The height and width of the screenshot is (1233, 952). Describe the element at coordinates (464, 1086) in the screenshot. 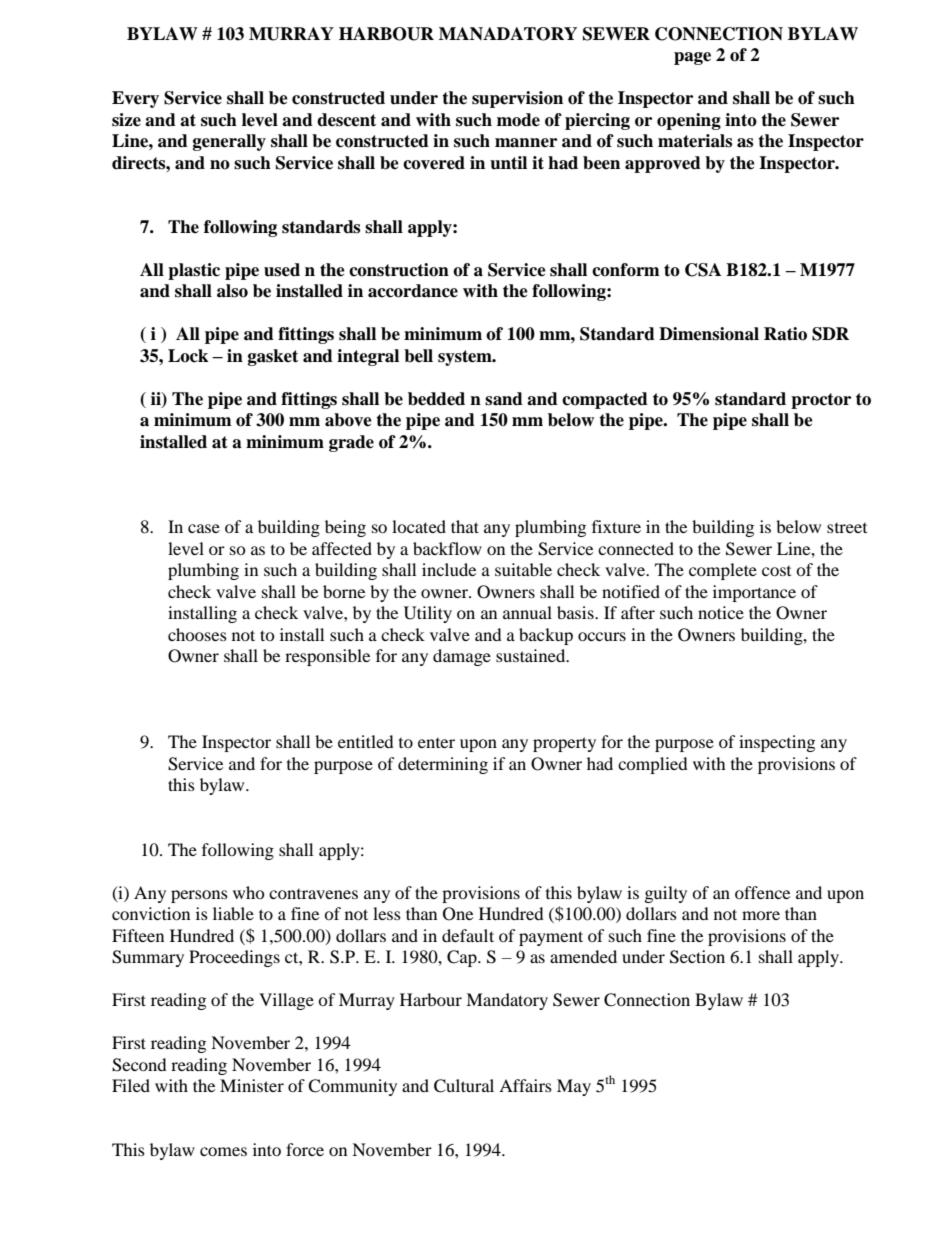

I see `Cultural` at that location.
